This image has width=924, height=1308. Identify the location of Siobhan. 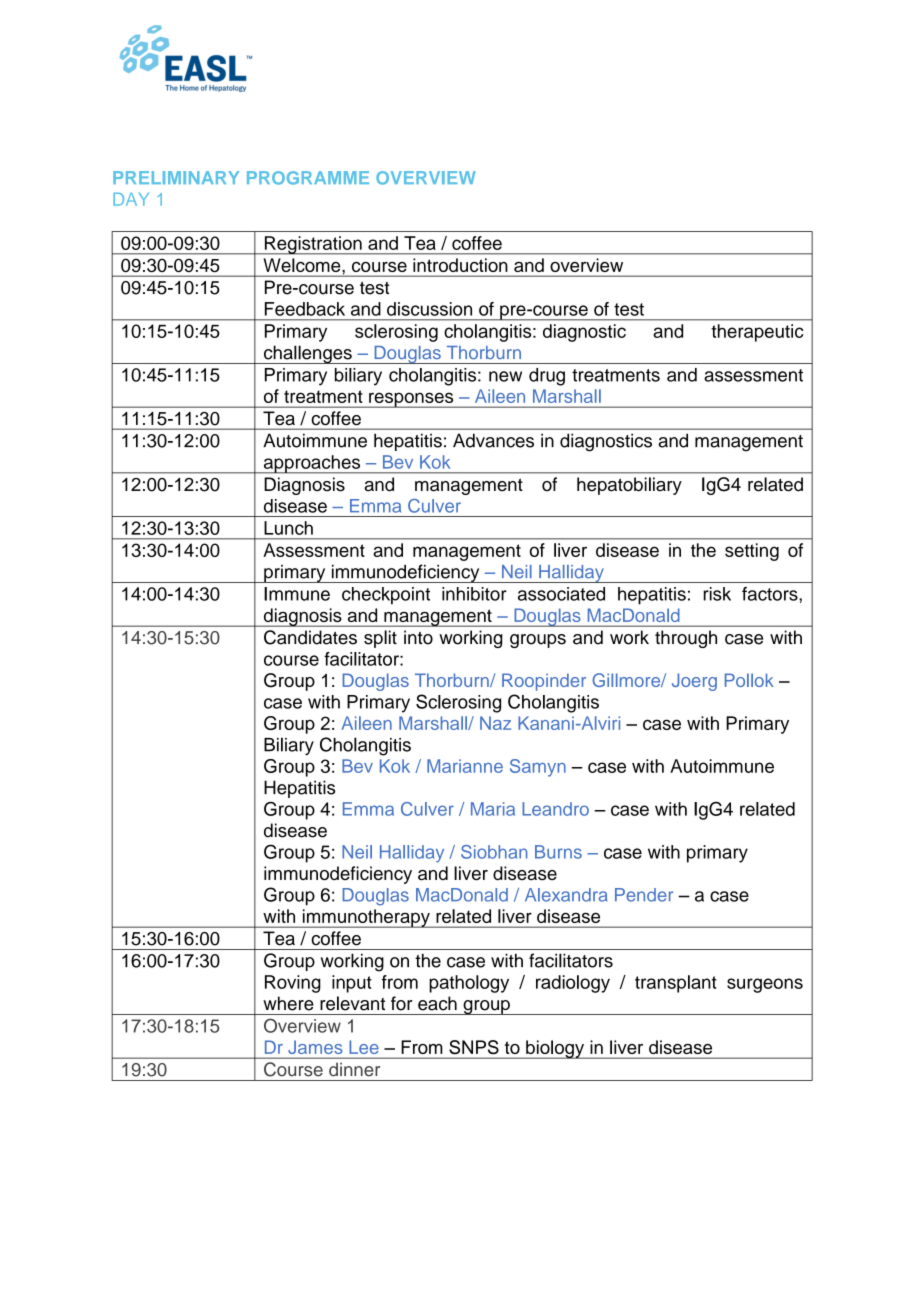
(494, 852).
